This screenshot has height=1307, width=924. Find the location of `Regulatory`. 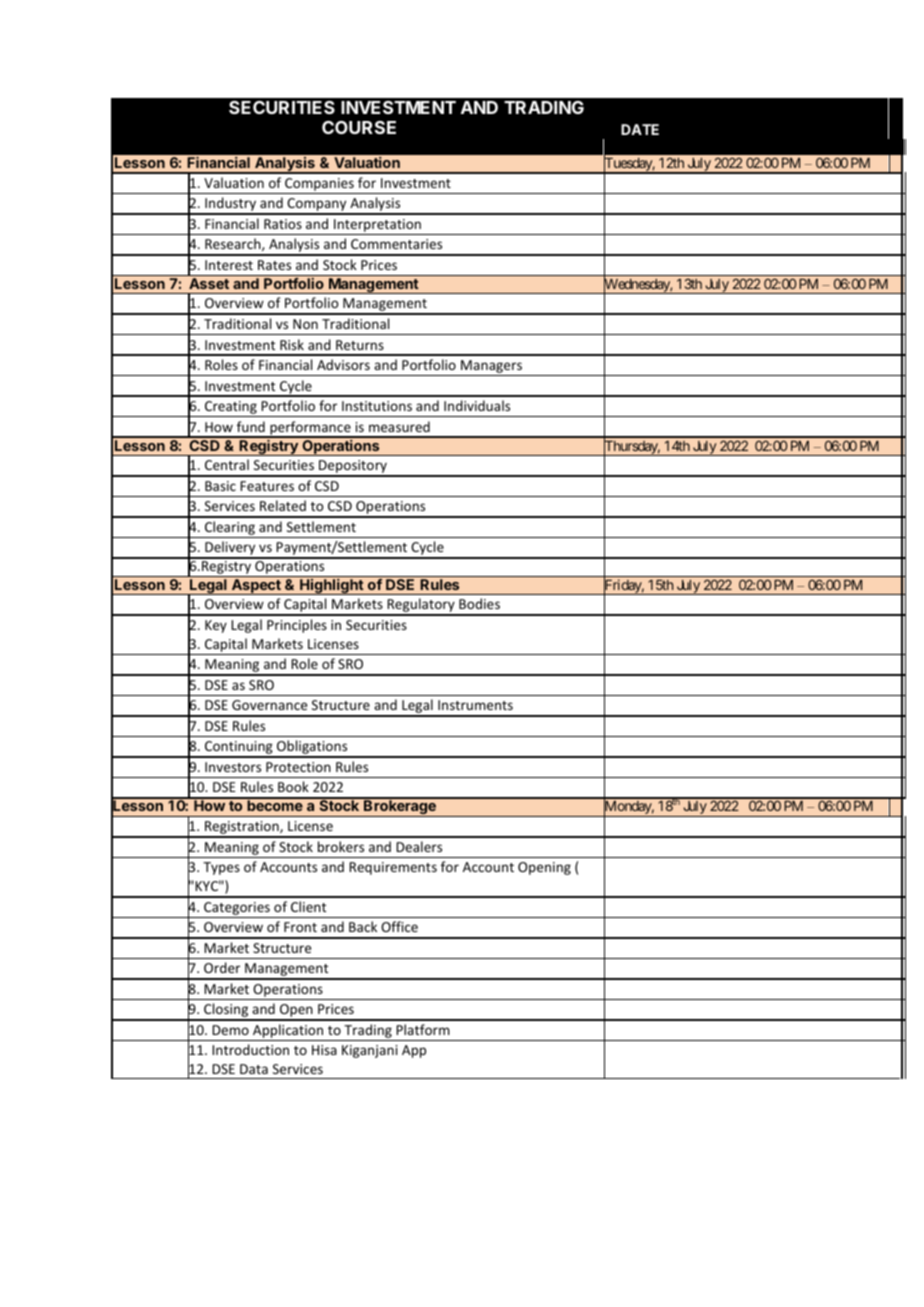

Regulatory is located at coordinates (421, 606).
